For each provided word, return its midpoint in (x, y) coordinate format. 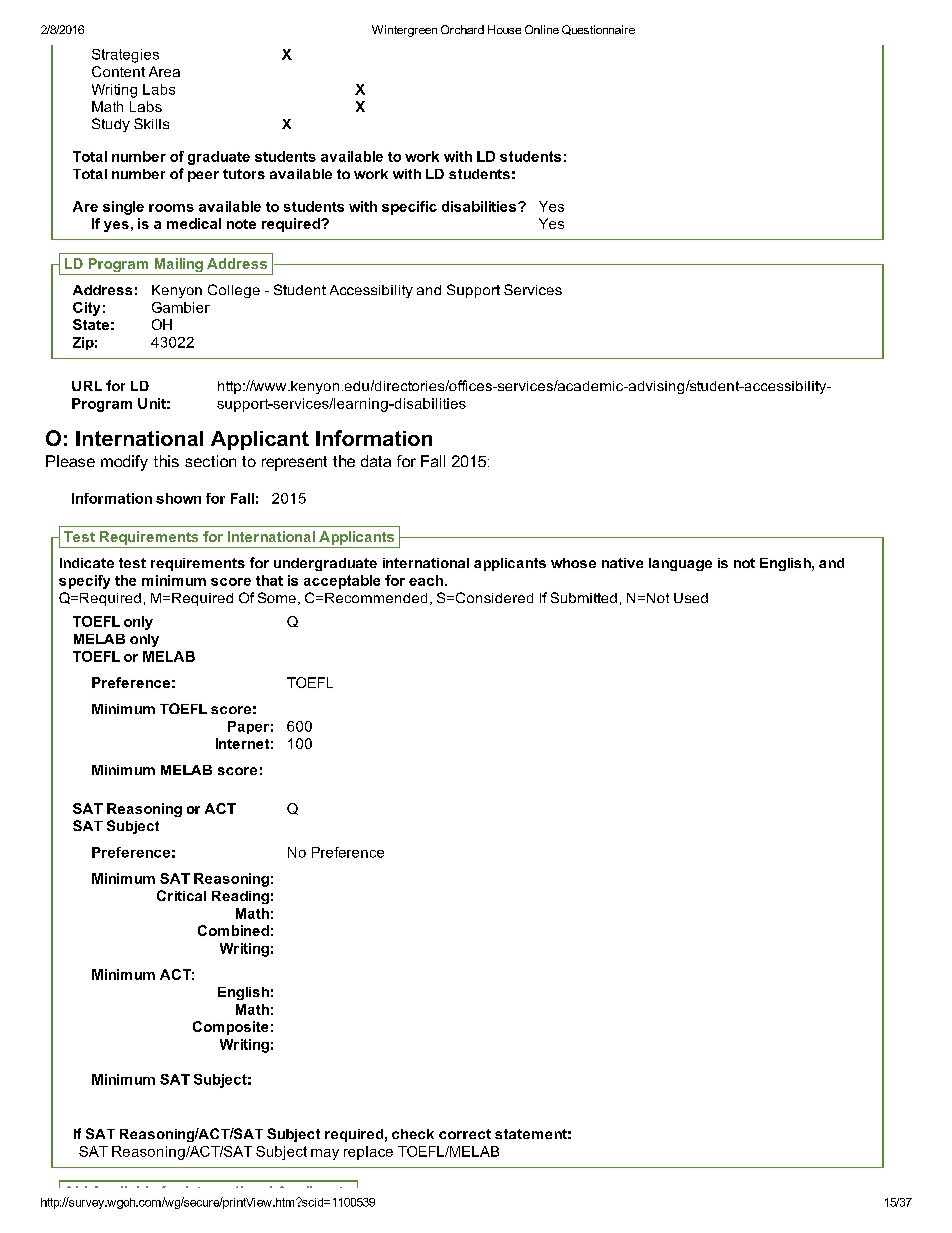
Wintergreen (404, 31)
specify (84, 582)
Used (691, 598)
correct (465, 1134)
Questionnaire (598, 30)
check (413, 1134)
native (622, 563)
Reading (240, 897)
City (86, 309)
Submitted (584, 597)
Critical (181, 895)
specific (409, 208)
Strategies (125, 56)
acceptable (342, 582)
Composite (230, 1028)
